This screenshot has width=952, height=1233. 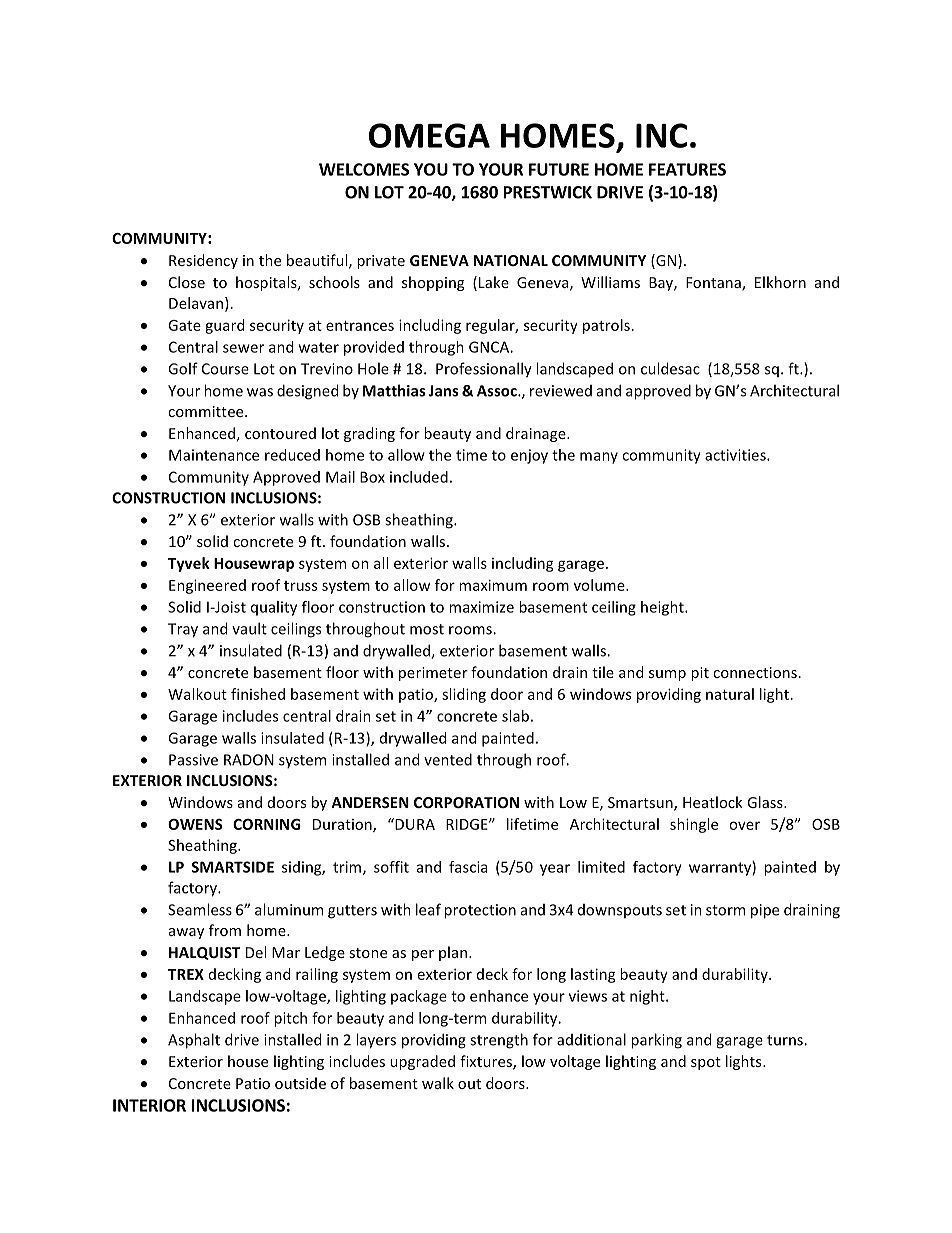 What do you see at coordinates (481, 607) in the screenshot?
I see `maximize` at bounding box center [481, 607].
